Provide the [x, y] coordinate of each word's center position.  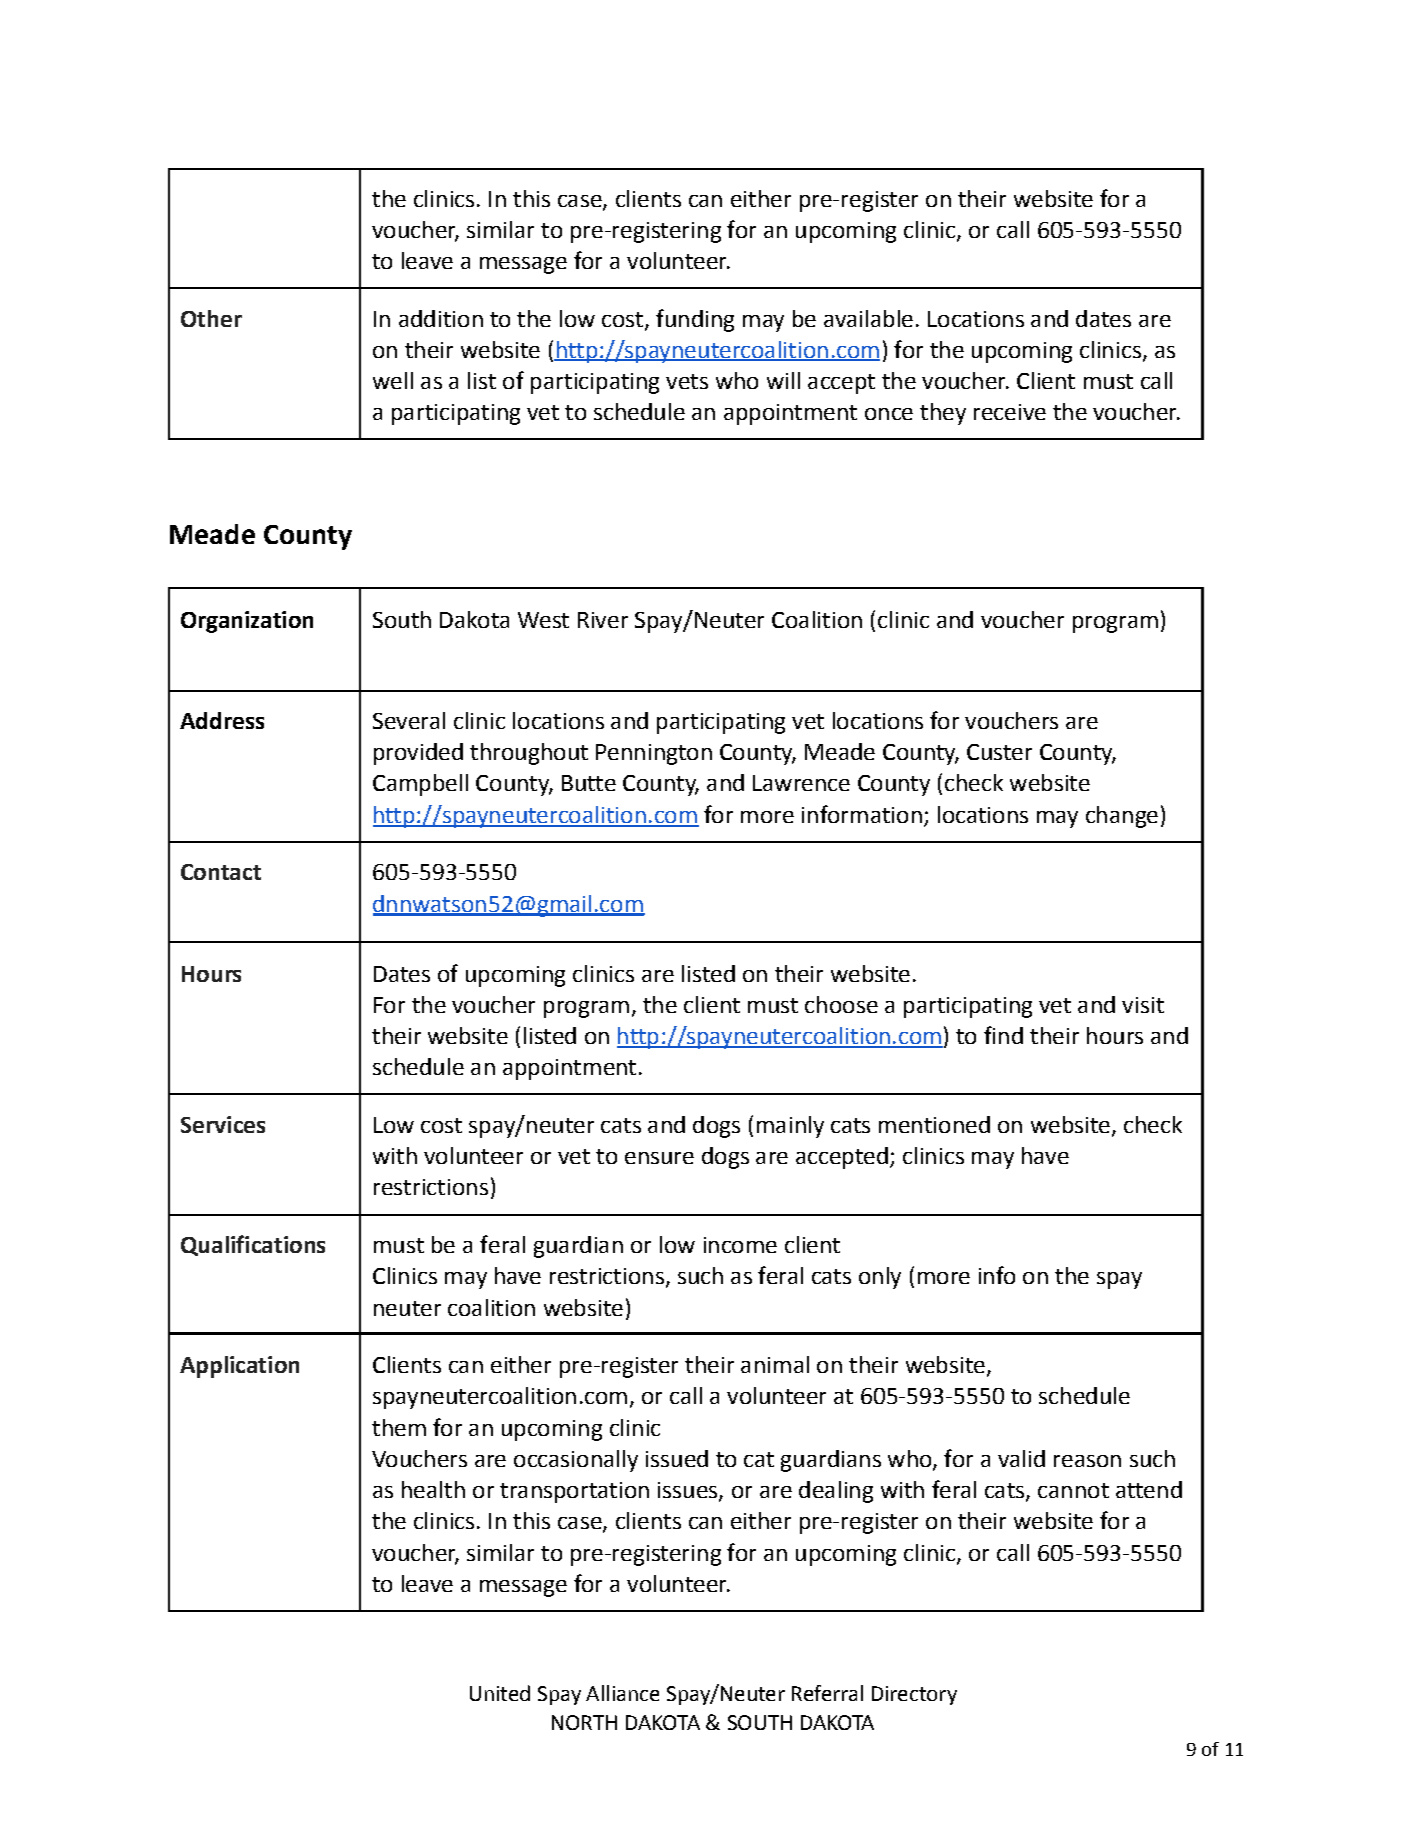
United [500, 1693]
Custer [999, 752]
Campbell [420, 785]
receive [1010, 412]
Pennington [654, 754]
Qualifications [253, 1245]
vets [687, 381]
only [880, 1278]
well [393, 380]
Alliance [622, 1693]
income [740, 1245]
